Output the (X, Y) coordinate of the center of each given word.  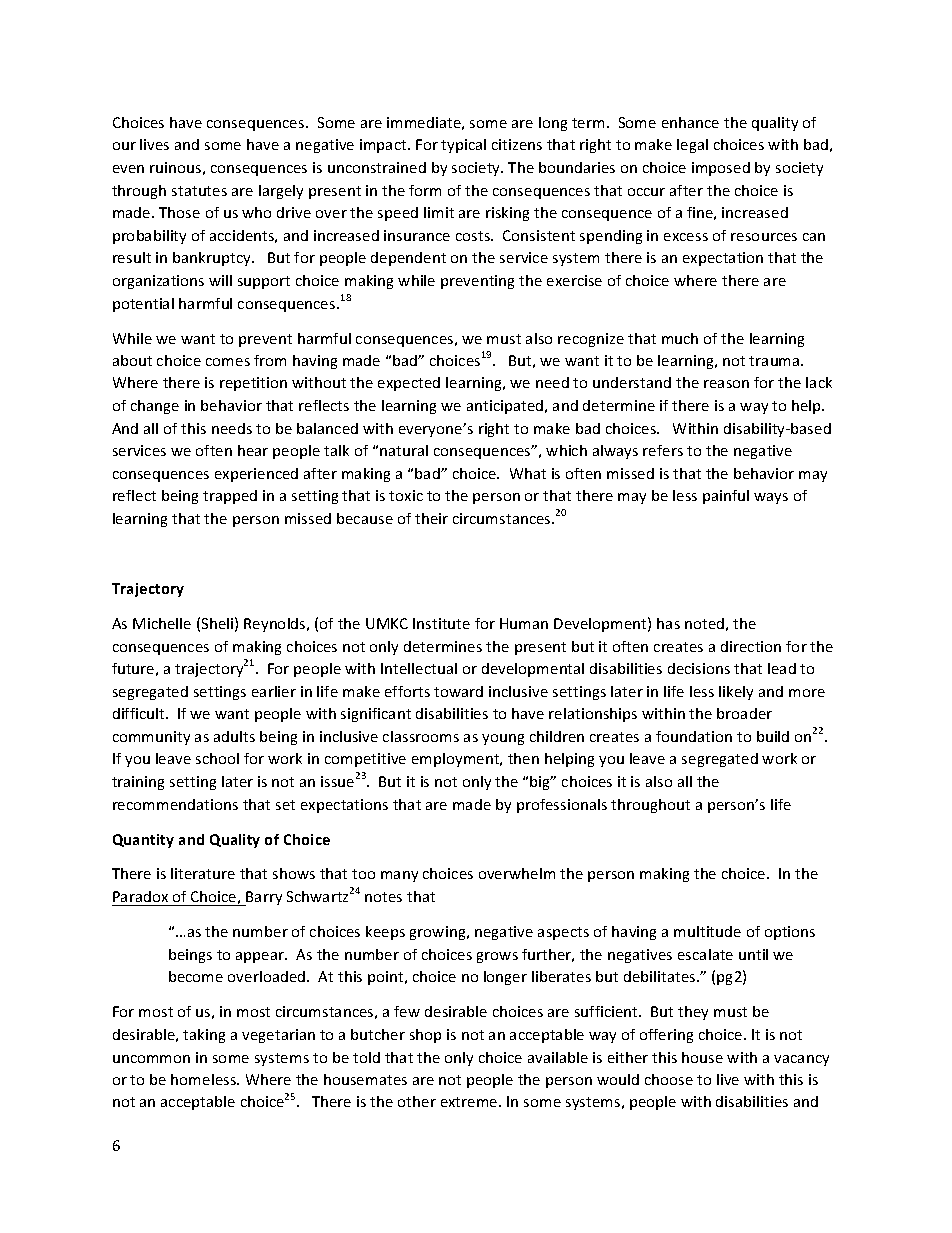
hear (253, 450)
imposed (721, 169)
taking (204, 1036)
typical (463, 146)
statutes (199, 191)
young (503, 739)
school (217, 758)
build (773, 736)
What (528, 473)
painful (726, 497)
